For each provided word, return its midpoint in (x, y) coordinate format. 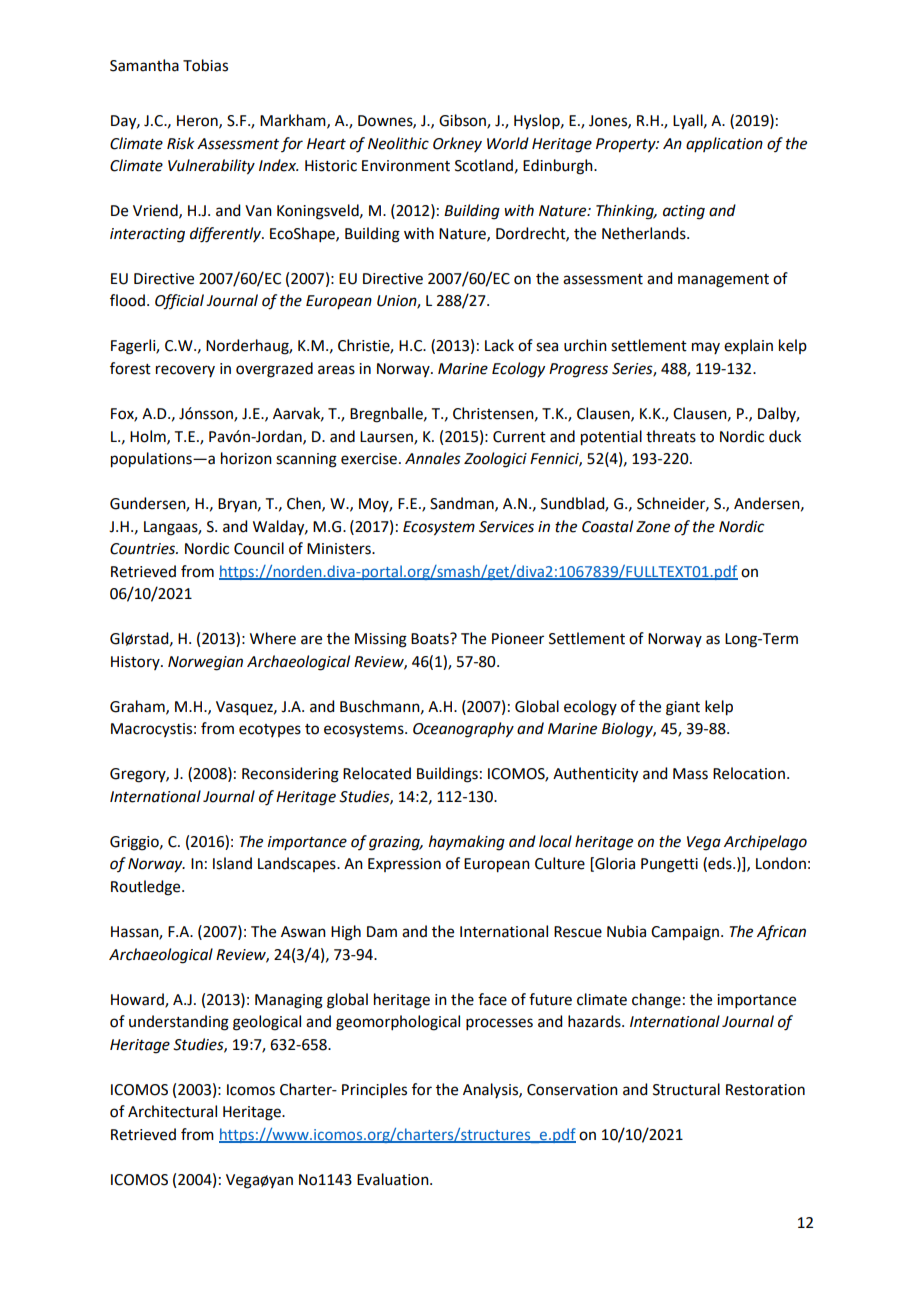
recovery (185, 371)
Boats (431, 639)
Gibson (463, 121)
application (724, 144)
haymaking (467, 843)
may (706, 348)
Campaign (685, 933)
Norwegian (205, 663)
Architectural (172, 1111)
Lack (499, 345)
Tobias (205, 65)
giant (683, 708)
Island (232, 863)
